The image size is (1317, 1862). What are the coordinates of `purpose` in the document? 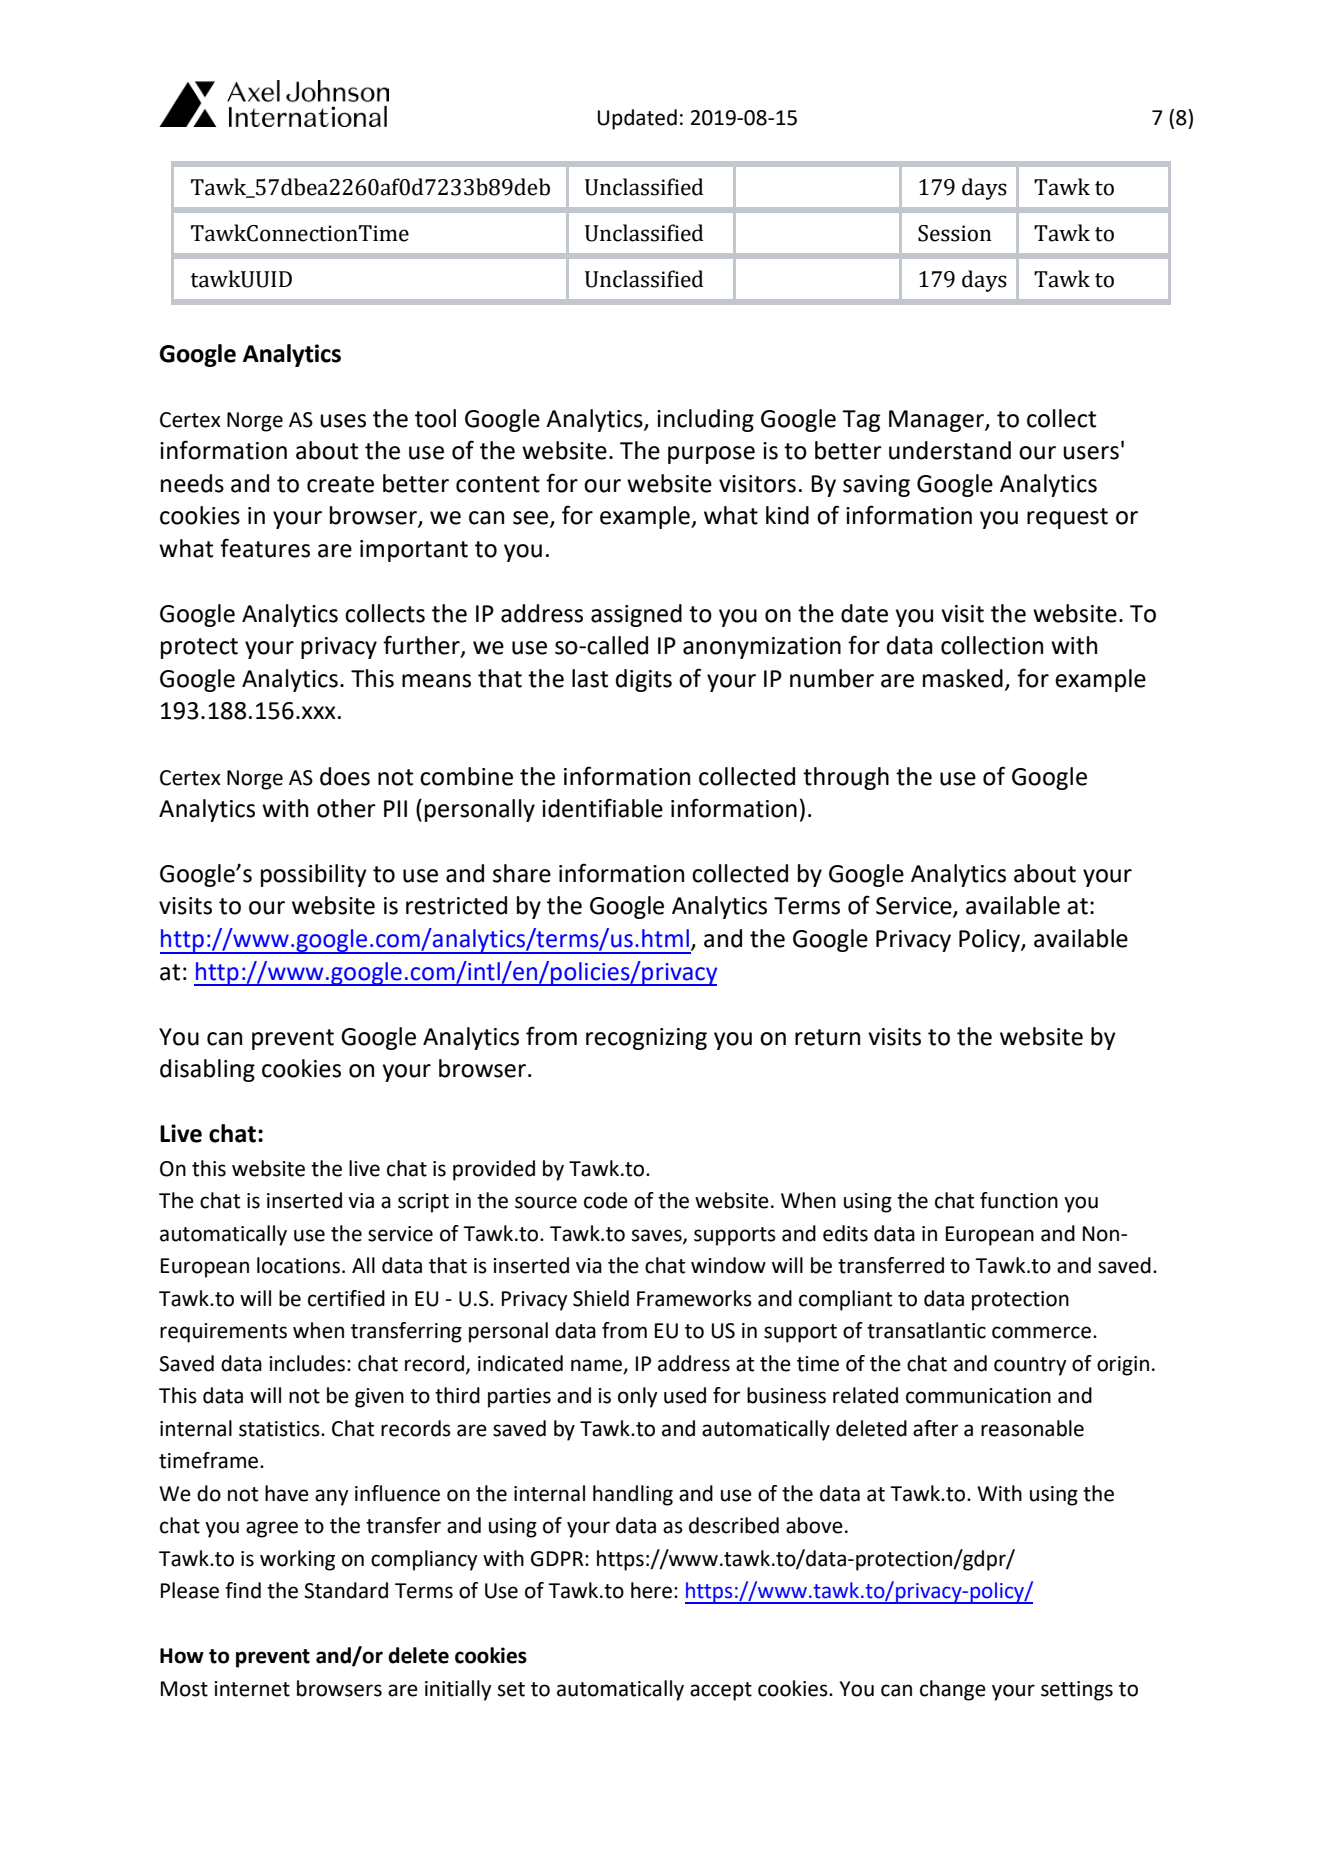 It's located at (711, 455).
